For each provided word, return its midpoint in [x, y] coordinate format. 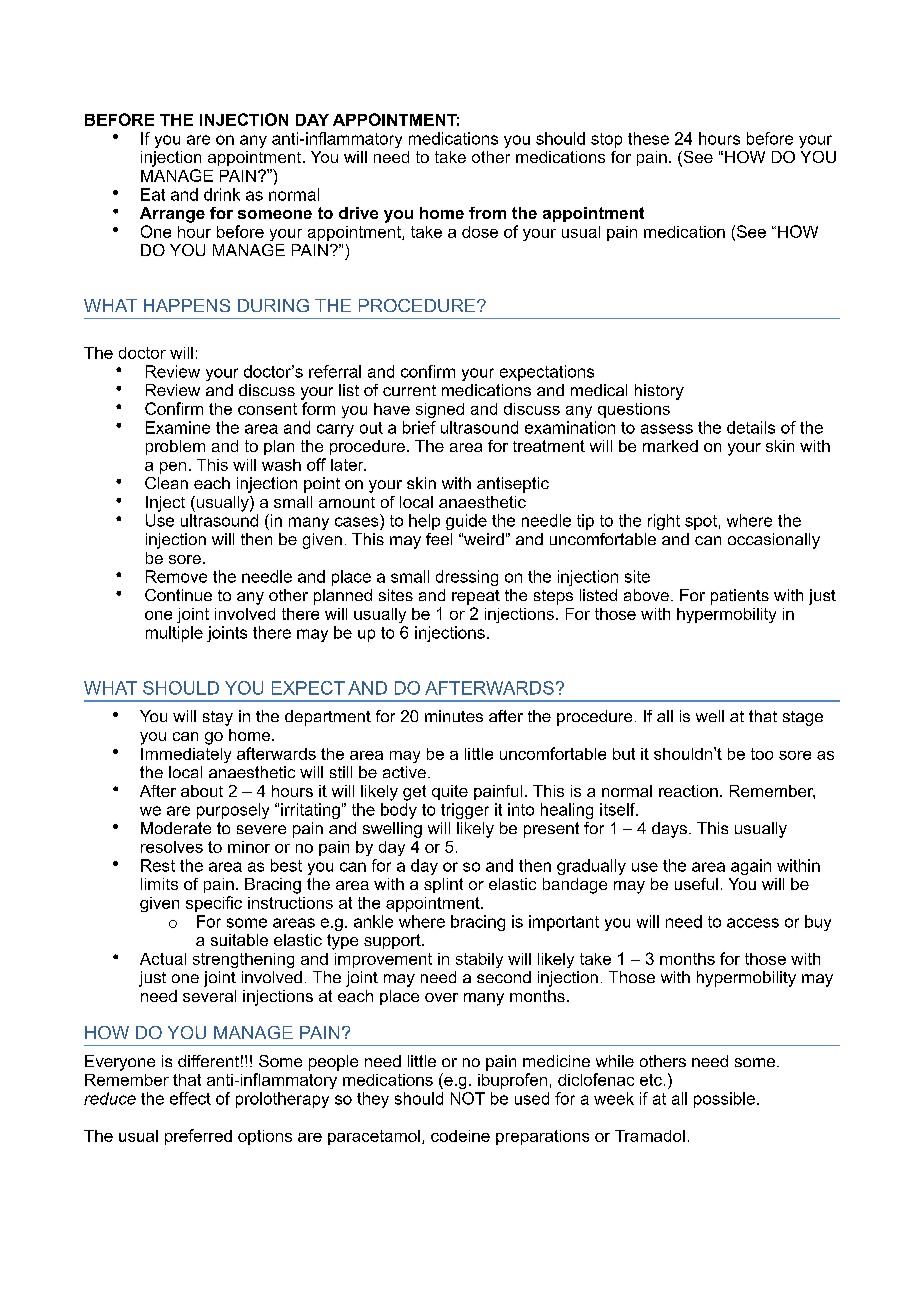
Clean [166, 483]
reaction [688, 791]
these [648, 138]
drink [222, 194]
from [487, 213]
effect [190, 1098]
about [202, 791]
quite [450, 792]
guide [466, 522]
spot [701, 522]
